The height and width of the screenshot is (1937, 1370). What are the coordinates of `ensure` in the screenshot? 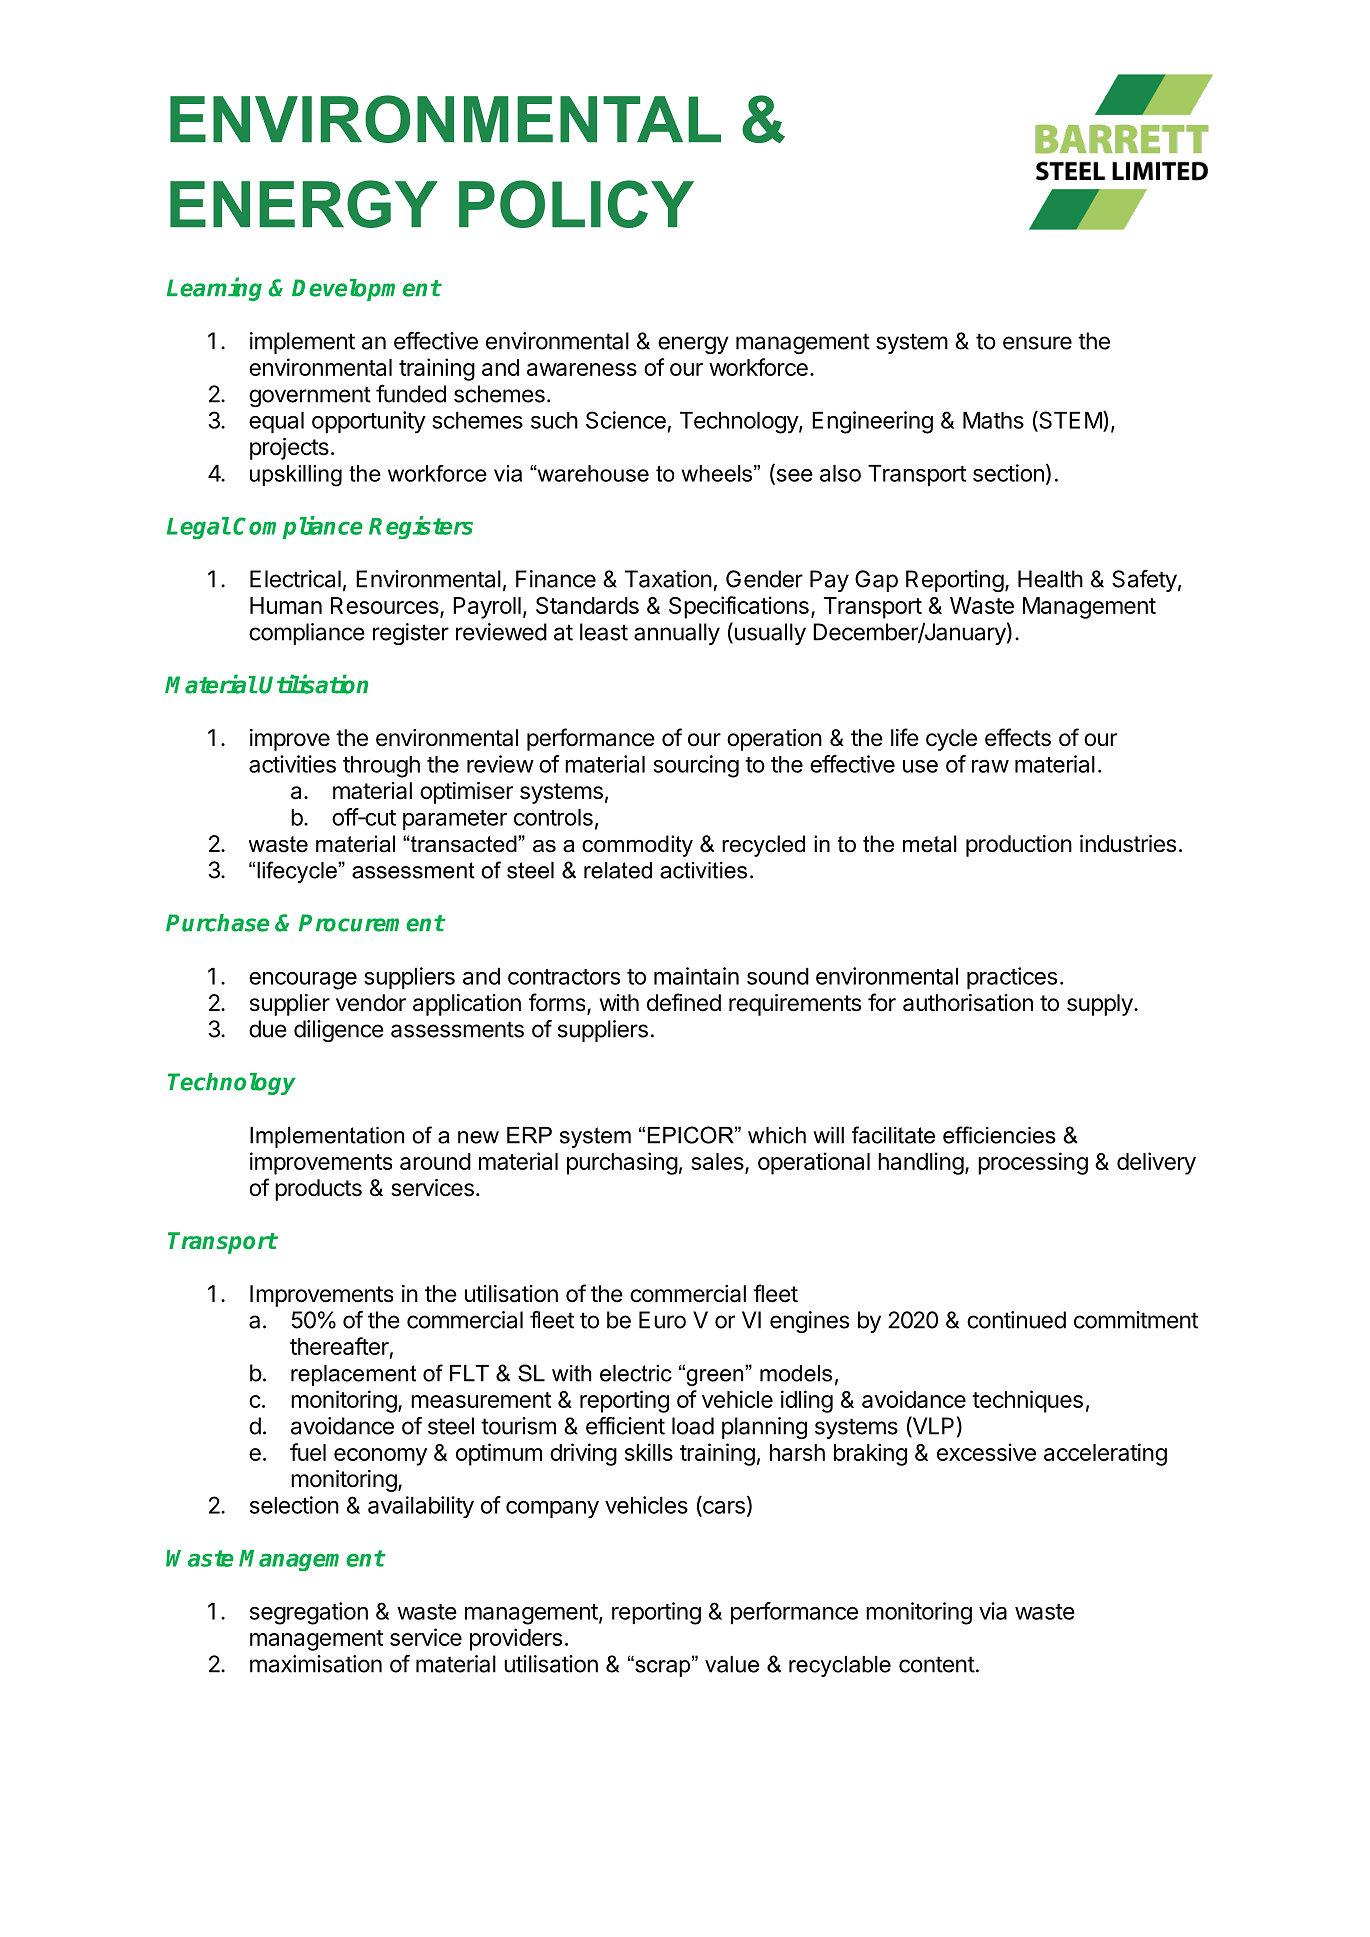 It's located at (1037, 343).
